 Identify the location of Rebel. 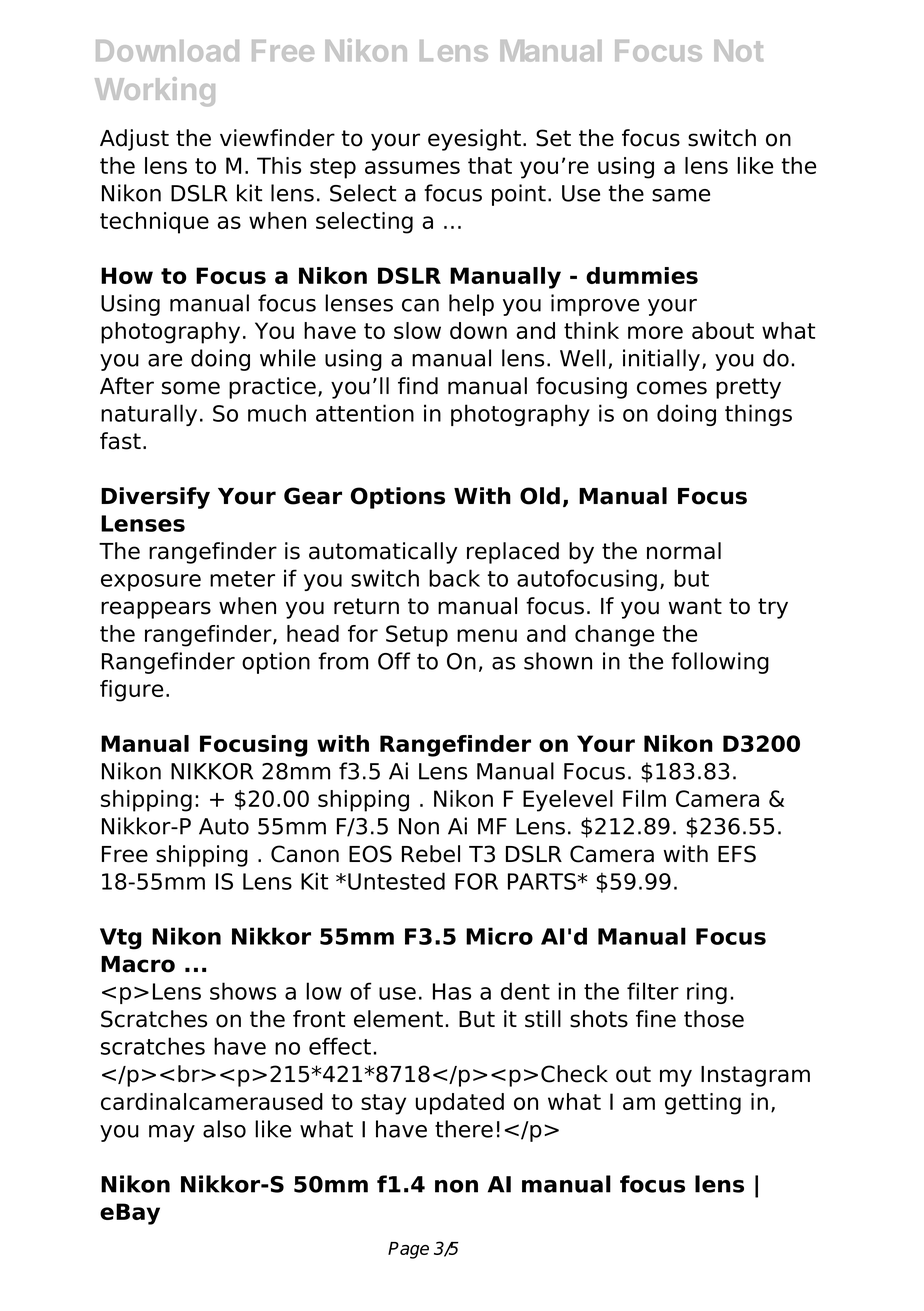
(431, 854).
